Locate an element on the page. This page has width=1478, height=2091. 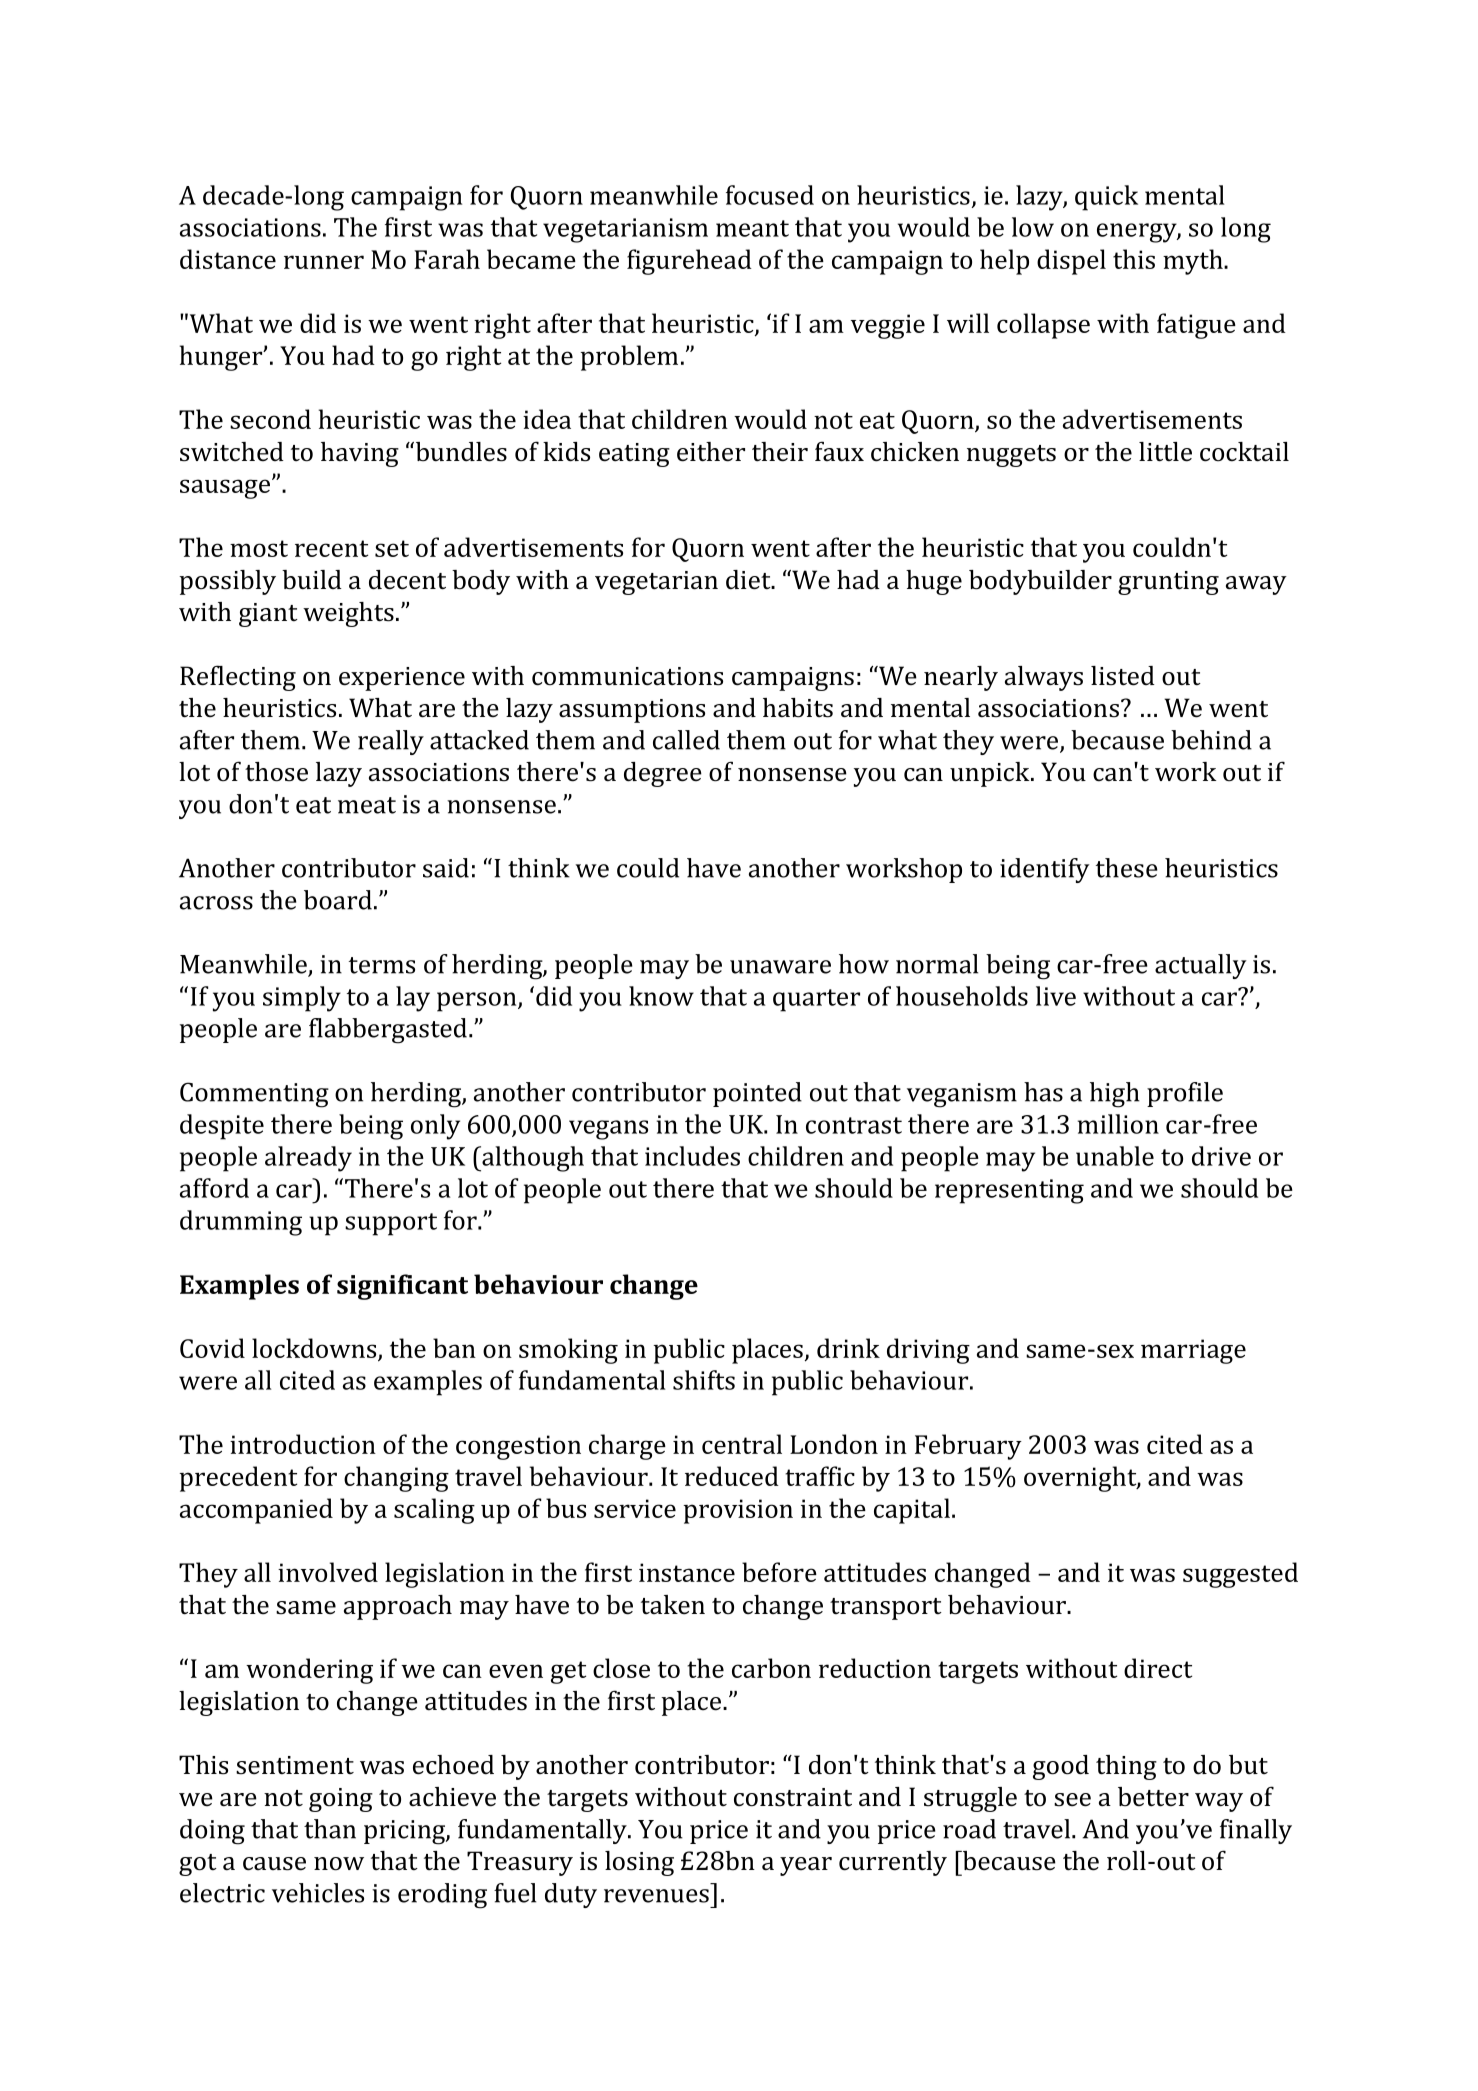
recent is located at coordinates (331, 548).
